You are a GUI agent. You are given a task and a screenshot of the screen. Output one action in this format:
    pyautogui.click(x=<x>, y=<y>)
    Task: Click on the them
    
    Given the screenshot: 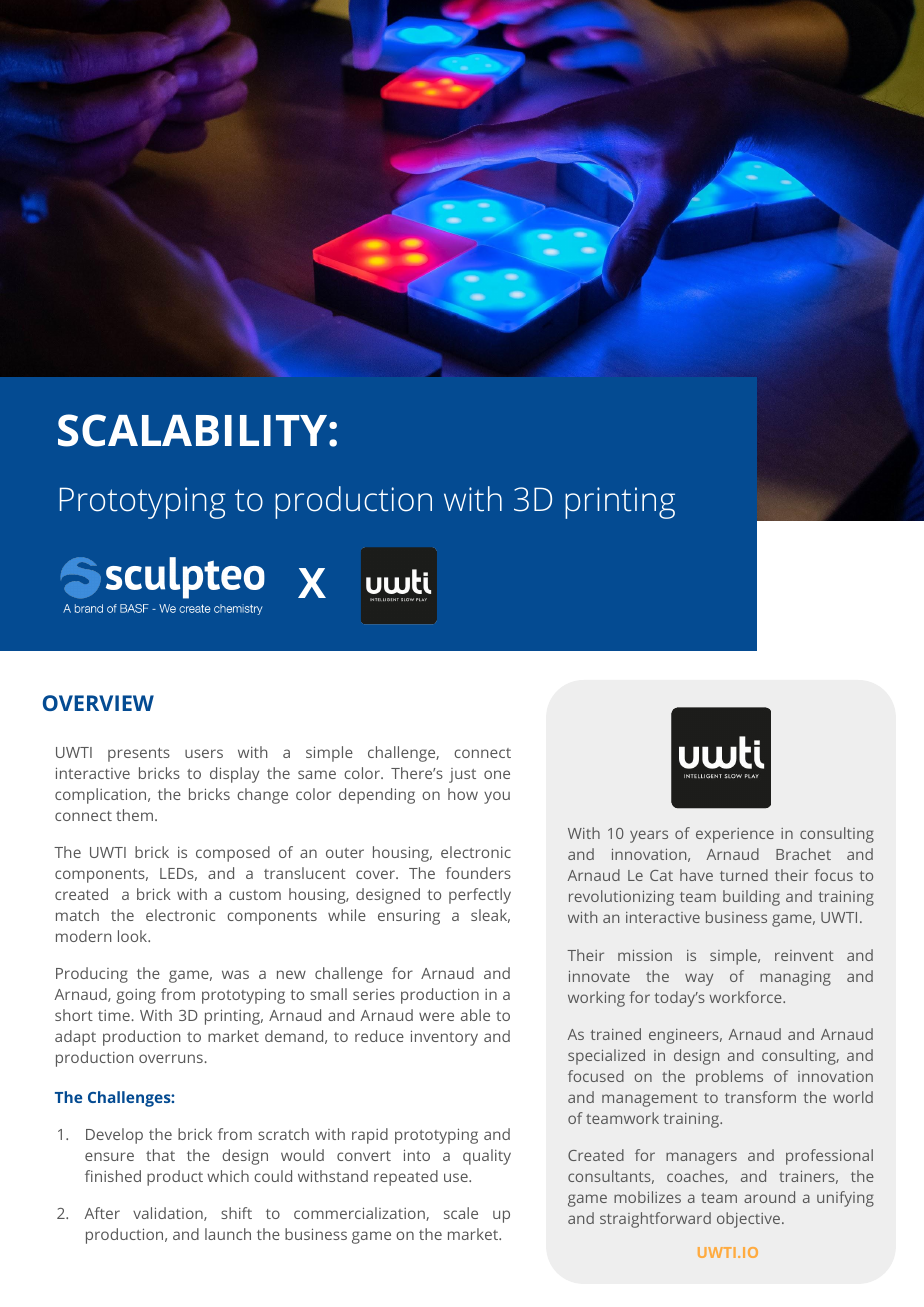 What is the action you would take?
    pyautogui.click(x=134, y=815)
